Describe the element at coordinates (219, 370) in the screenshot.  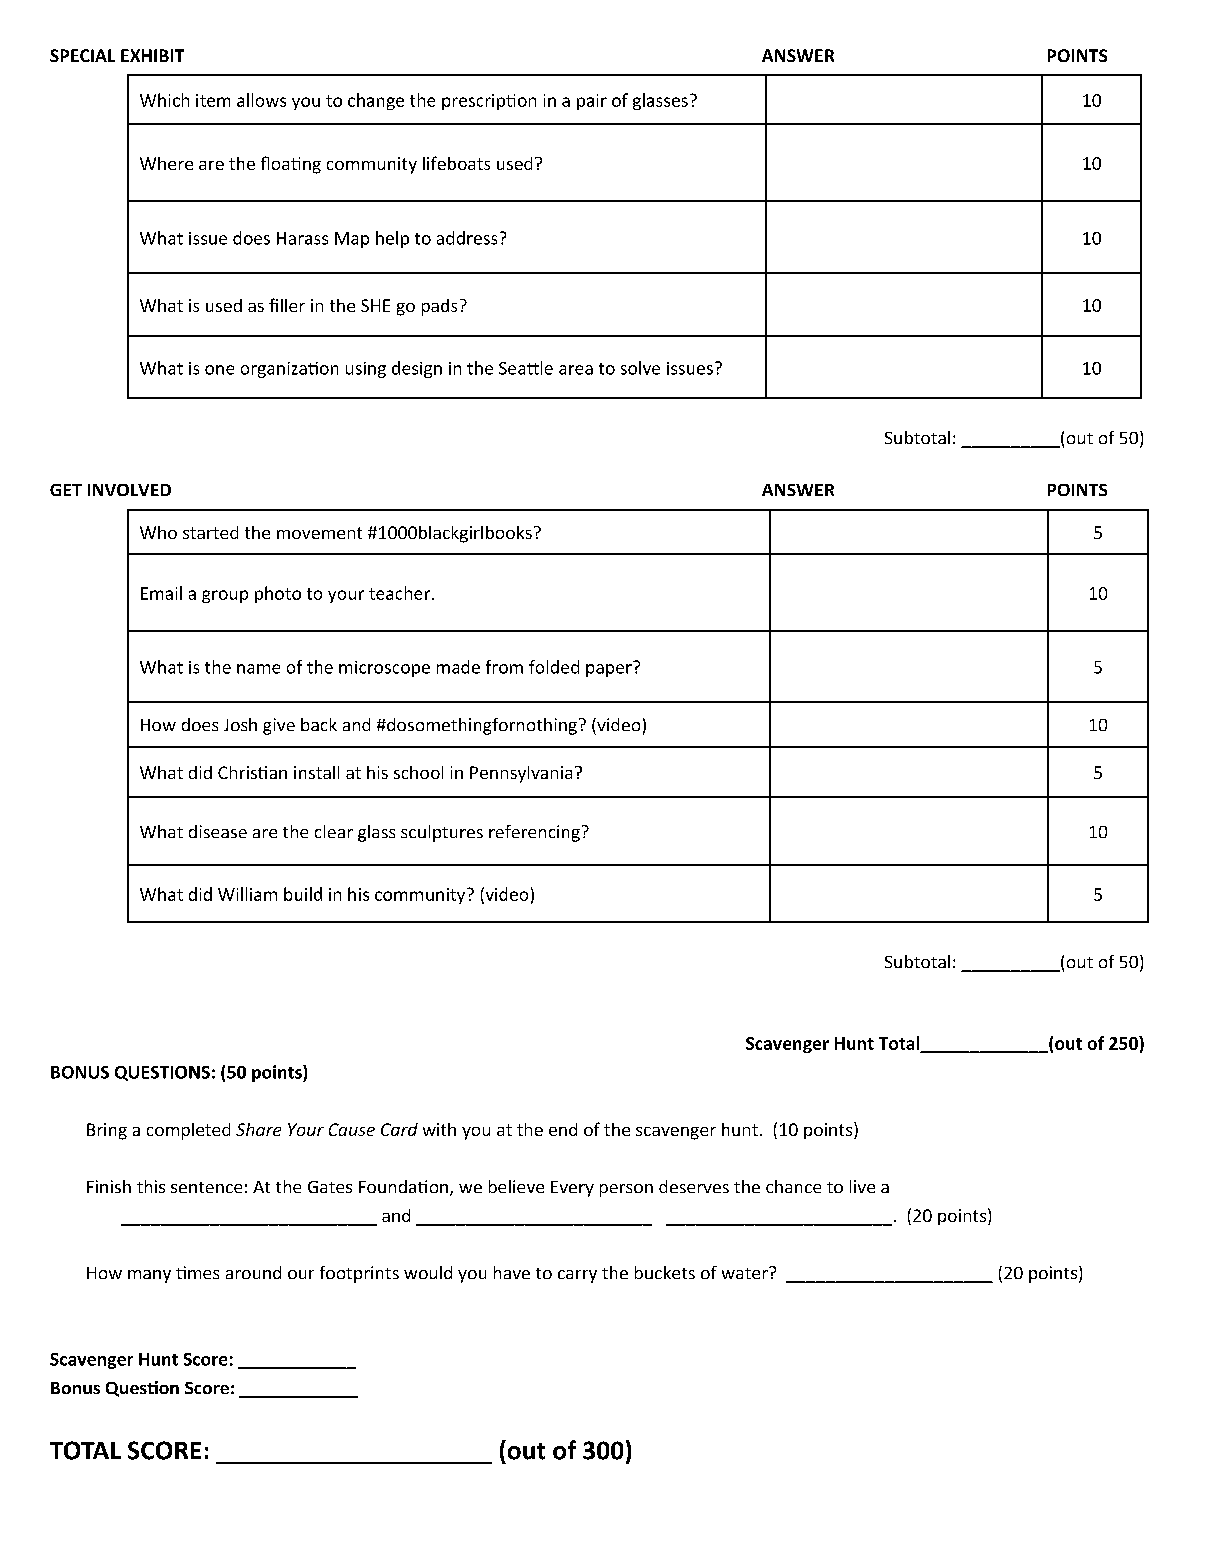
I see `one` at that location.
